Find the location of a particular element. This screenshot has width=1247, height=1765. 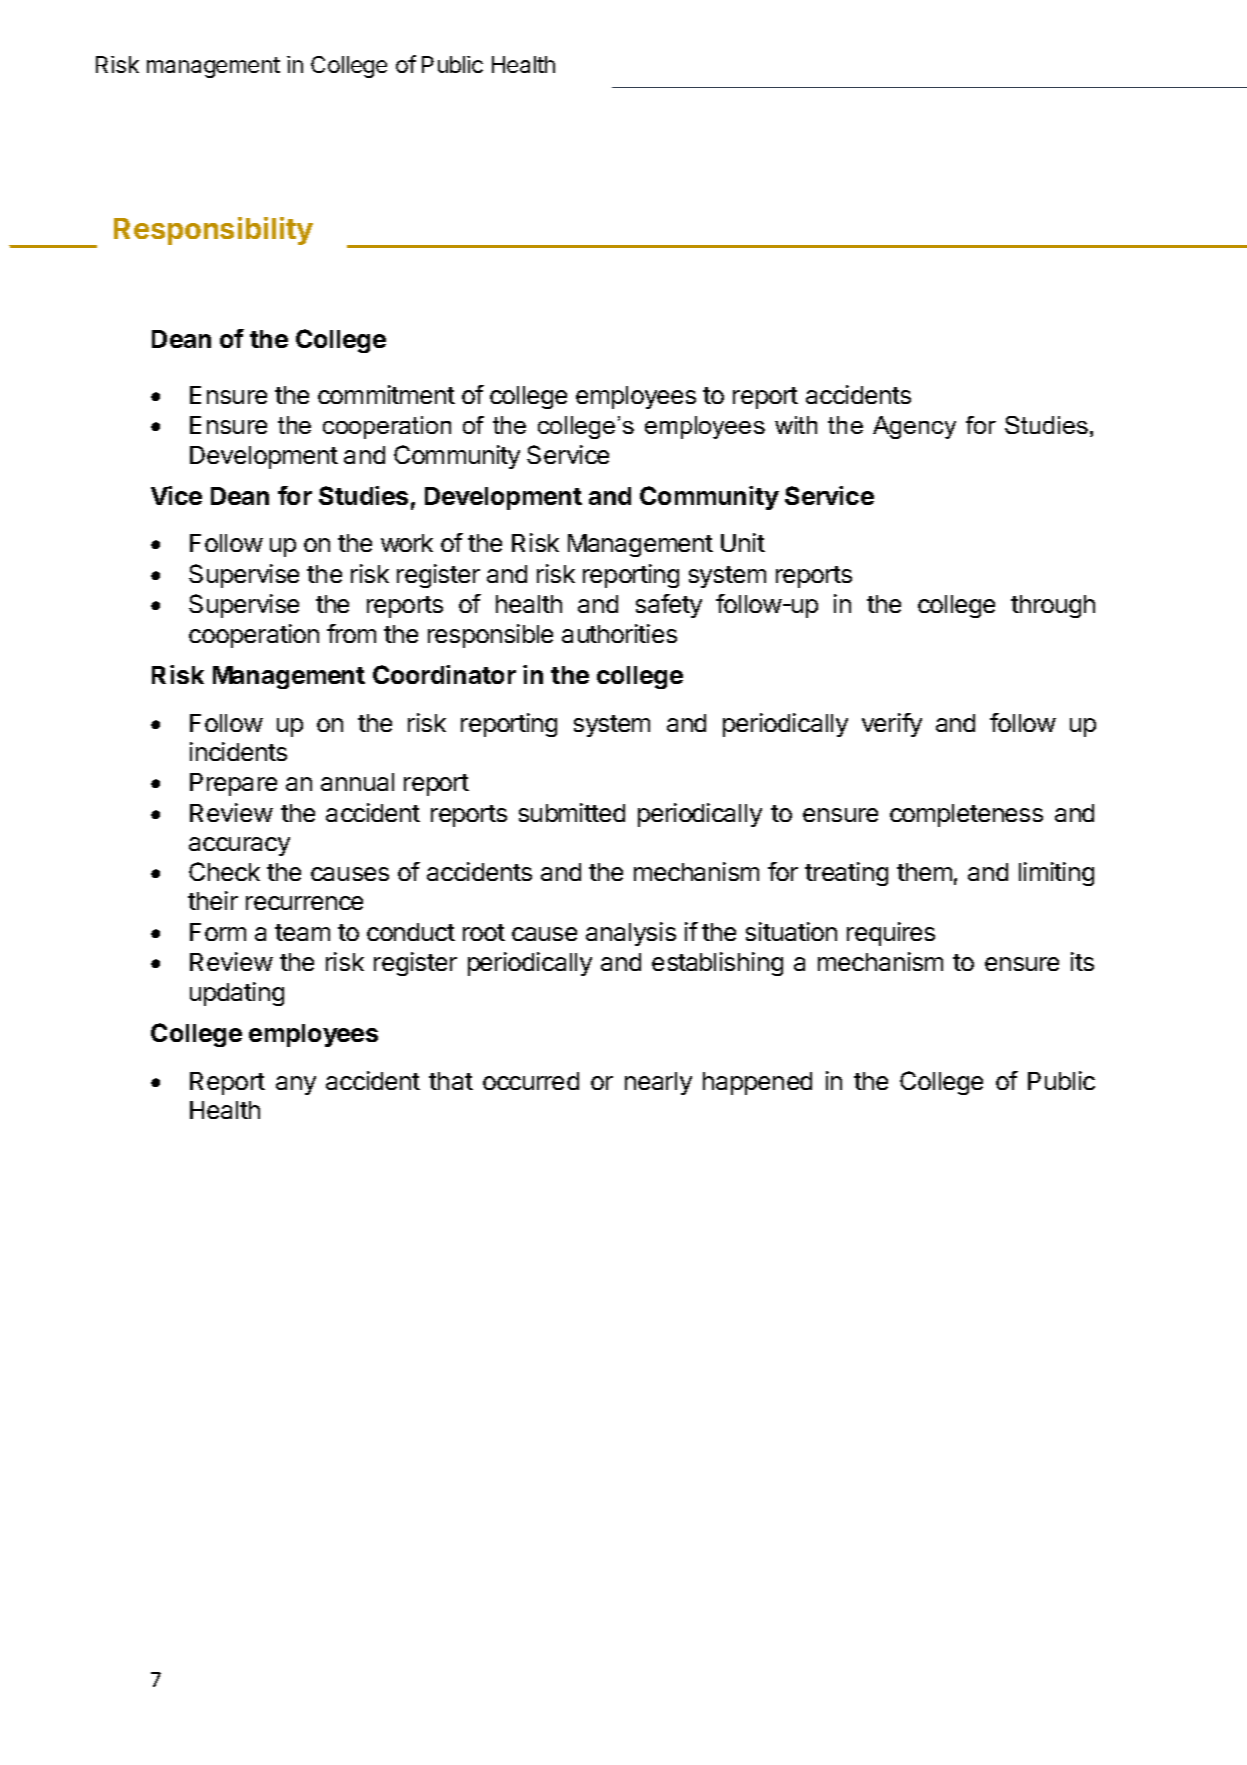

Responsibility is located at coordinates (213, 231).
